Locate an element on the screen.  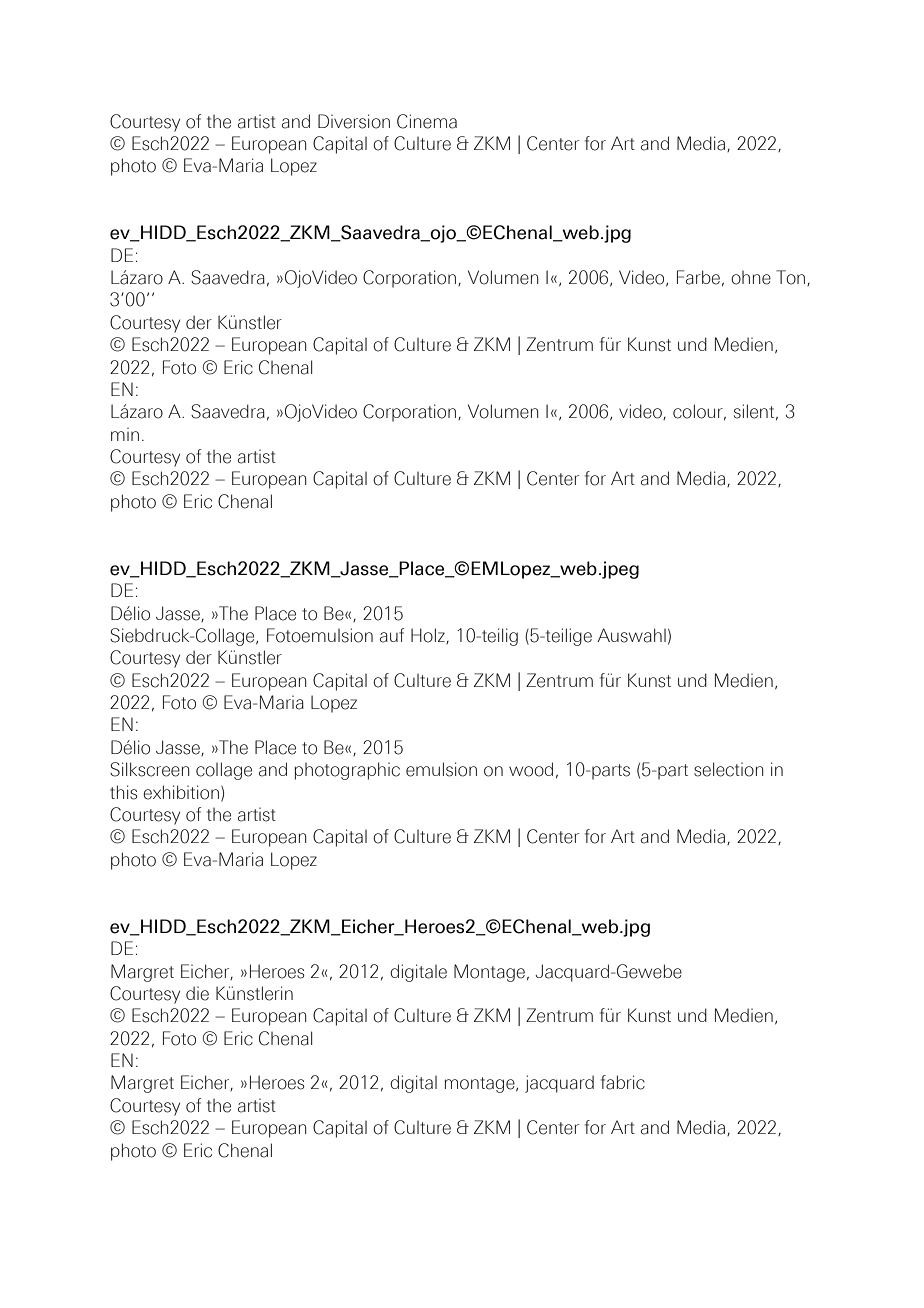
exhibition is located at coordinates (181, 792).
